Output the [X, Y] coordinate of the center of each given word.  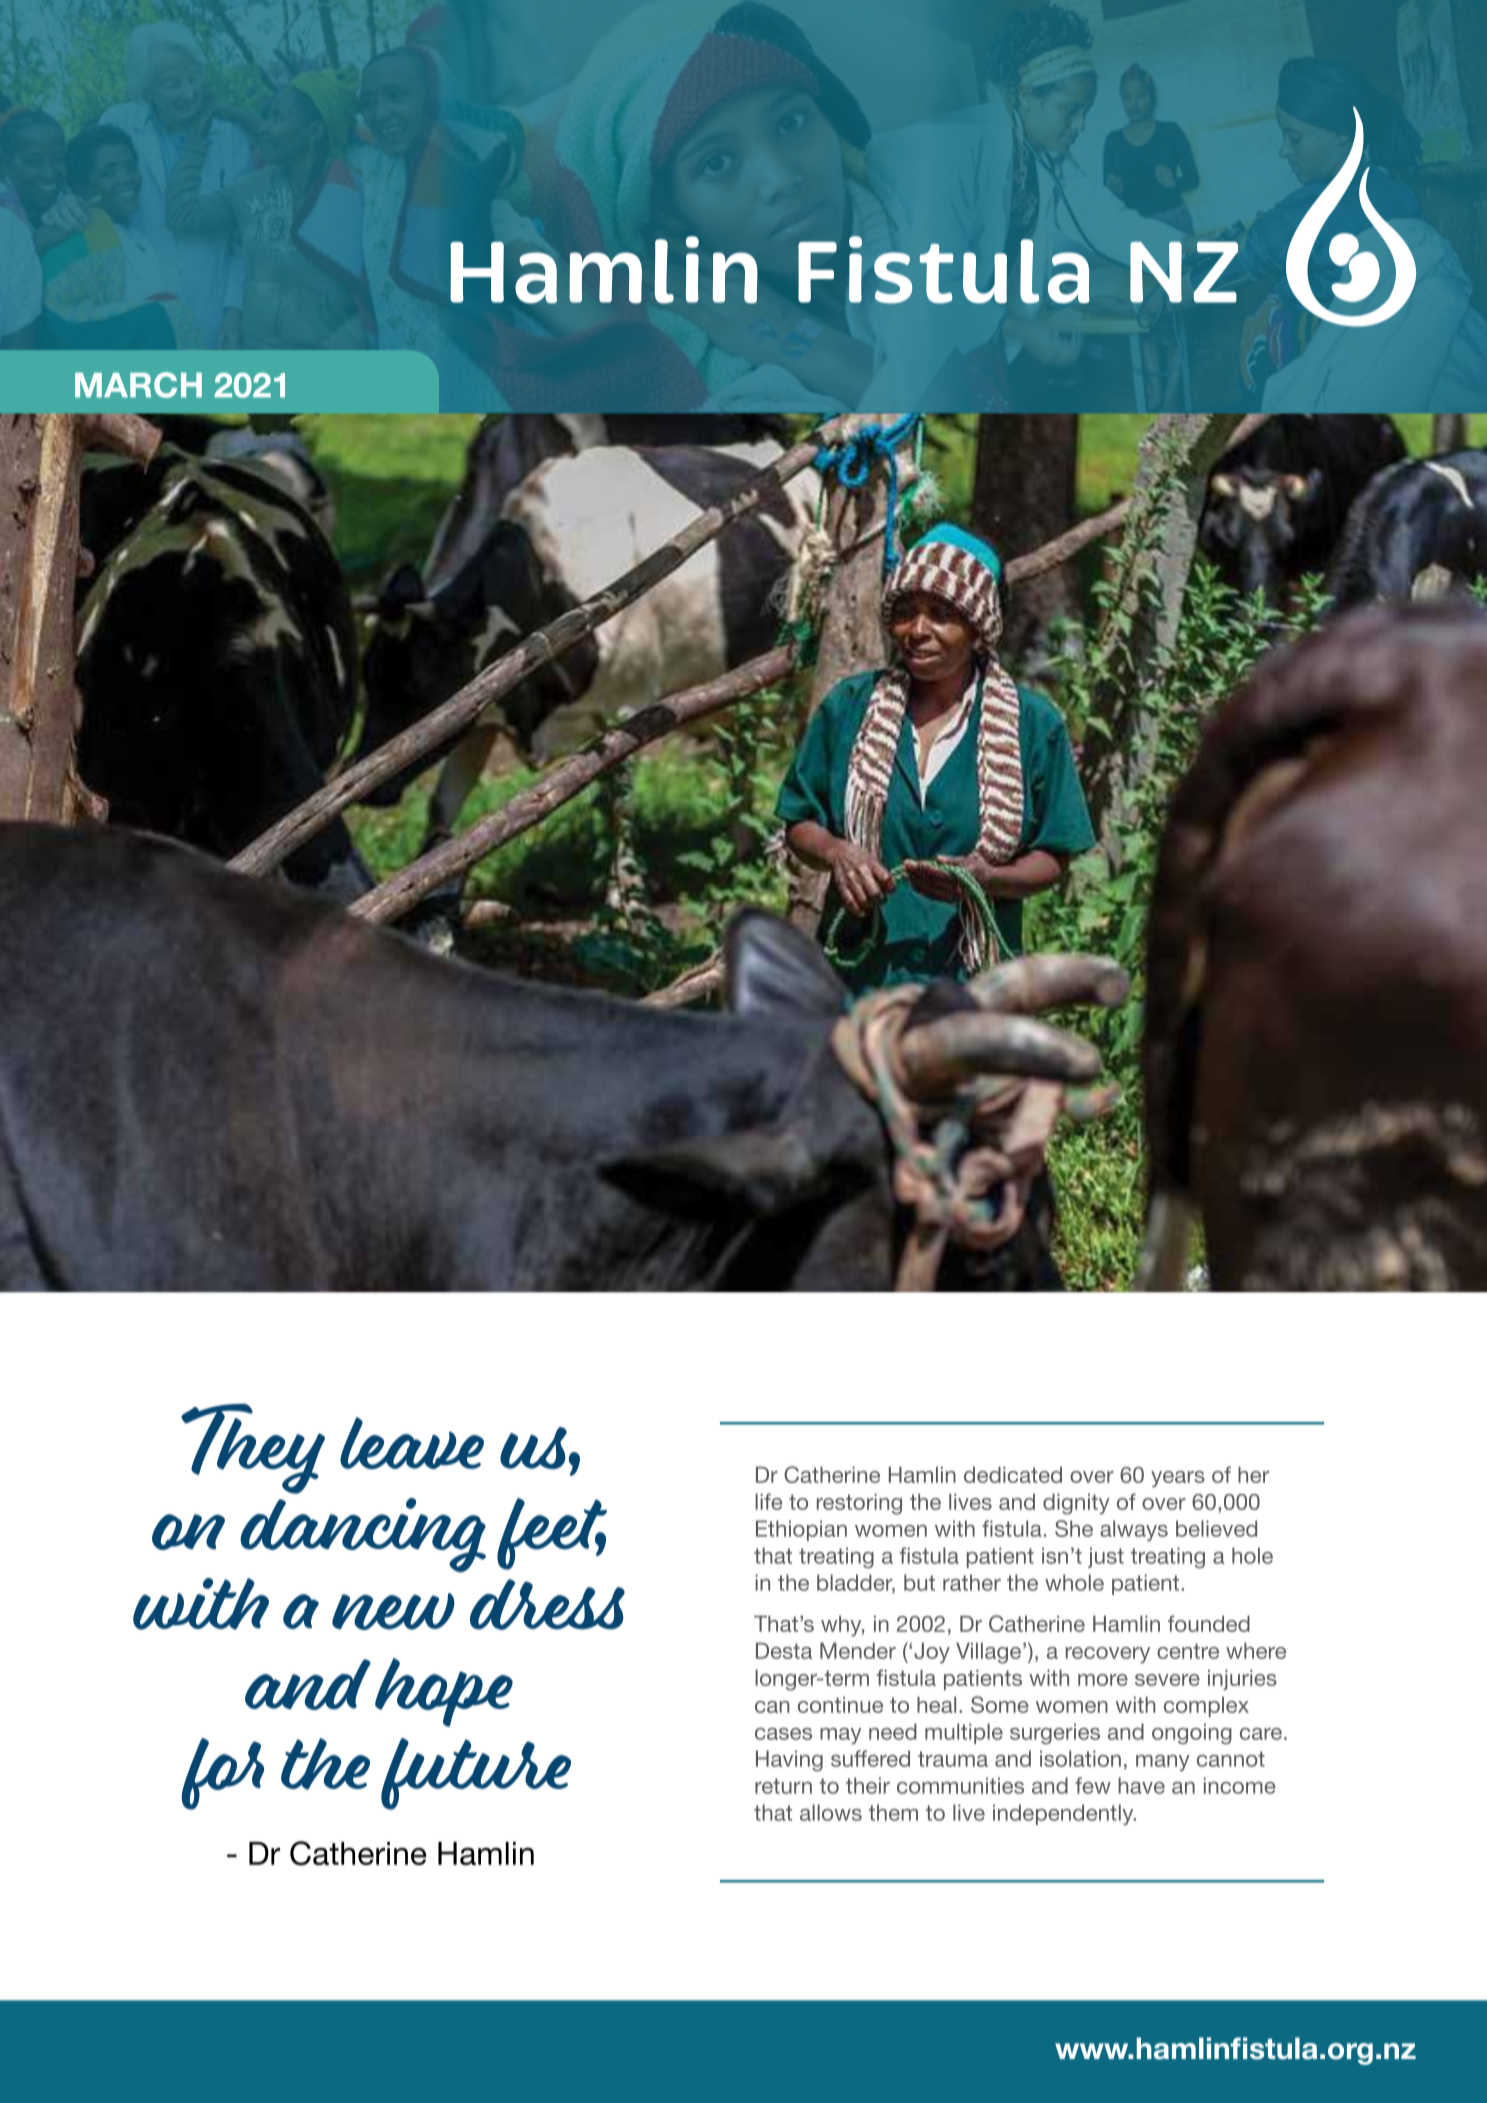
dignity [1076, 1504]
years [1178, 1479]
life [768, 1501]
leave [412, 1443]
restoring [859, 1504]
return [783, 1786]
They [253, 1449]
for [222, 1774]
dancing [363, 1535]
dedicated [1013, 1474]
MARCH [138, 385]
